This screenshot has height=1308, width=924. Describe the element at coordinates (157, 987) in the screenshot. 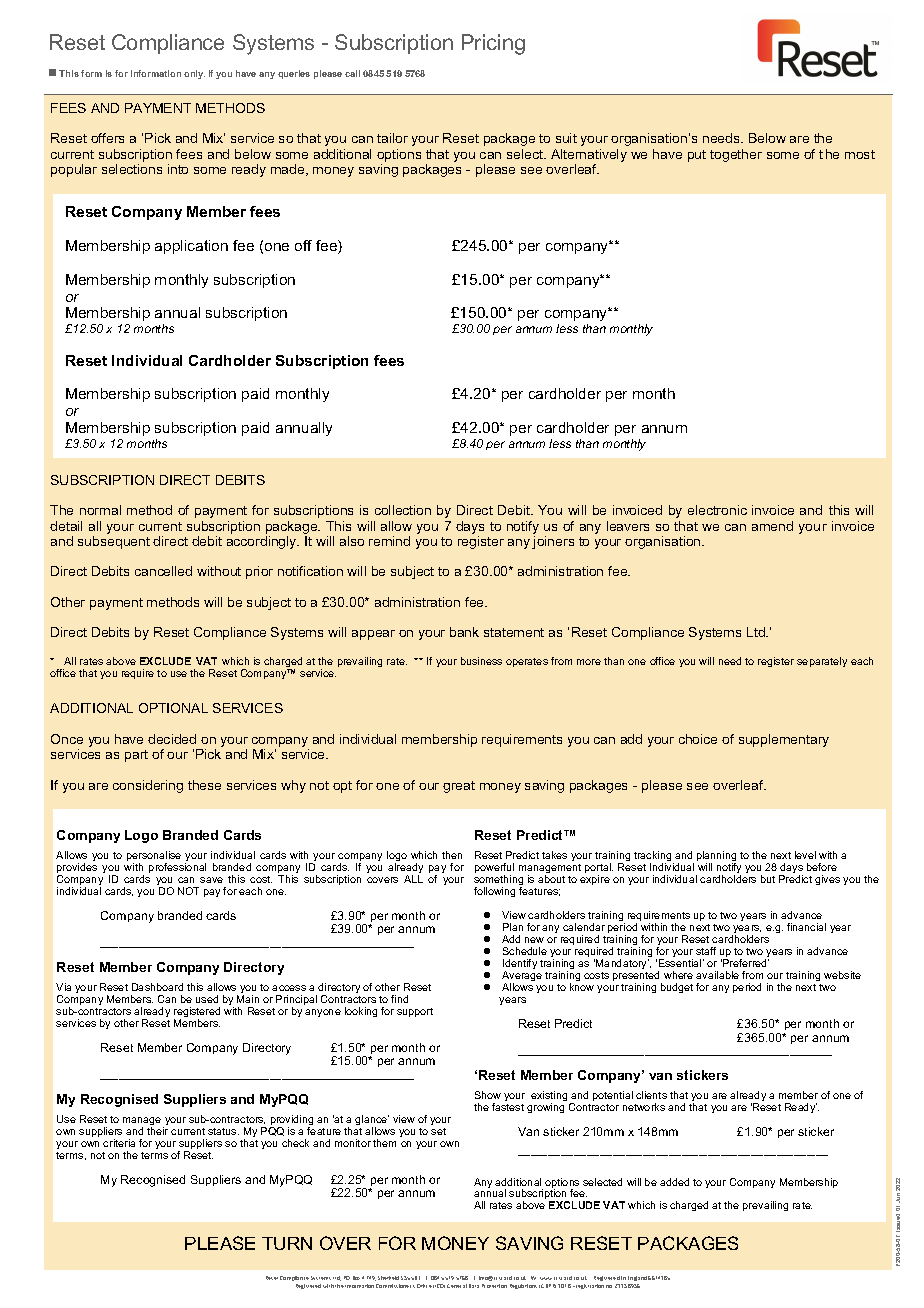

I see `Dashboard` at that location.
